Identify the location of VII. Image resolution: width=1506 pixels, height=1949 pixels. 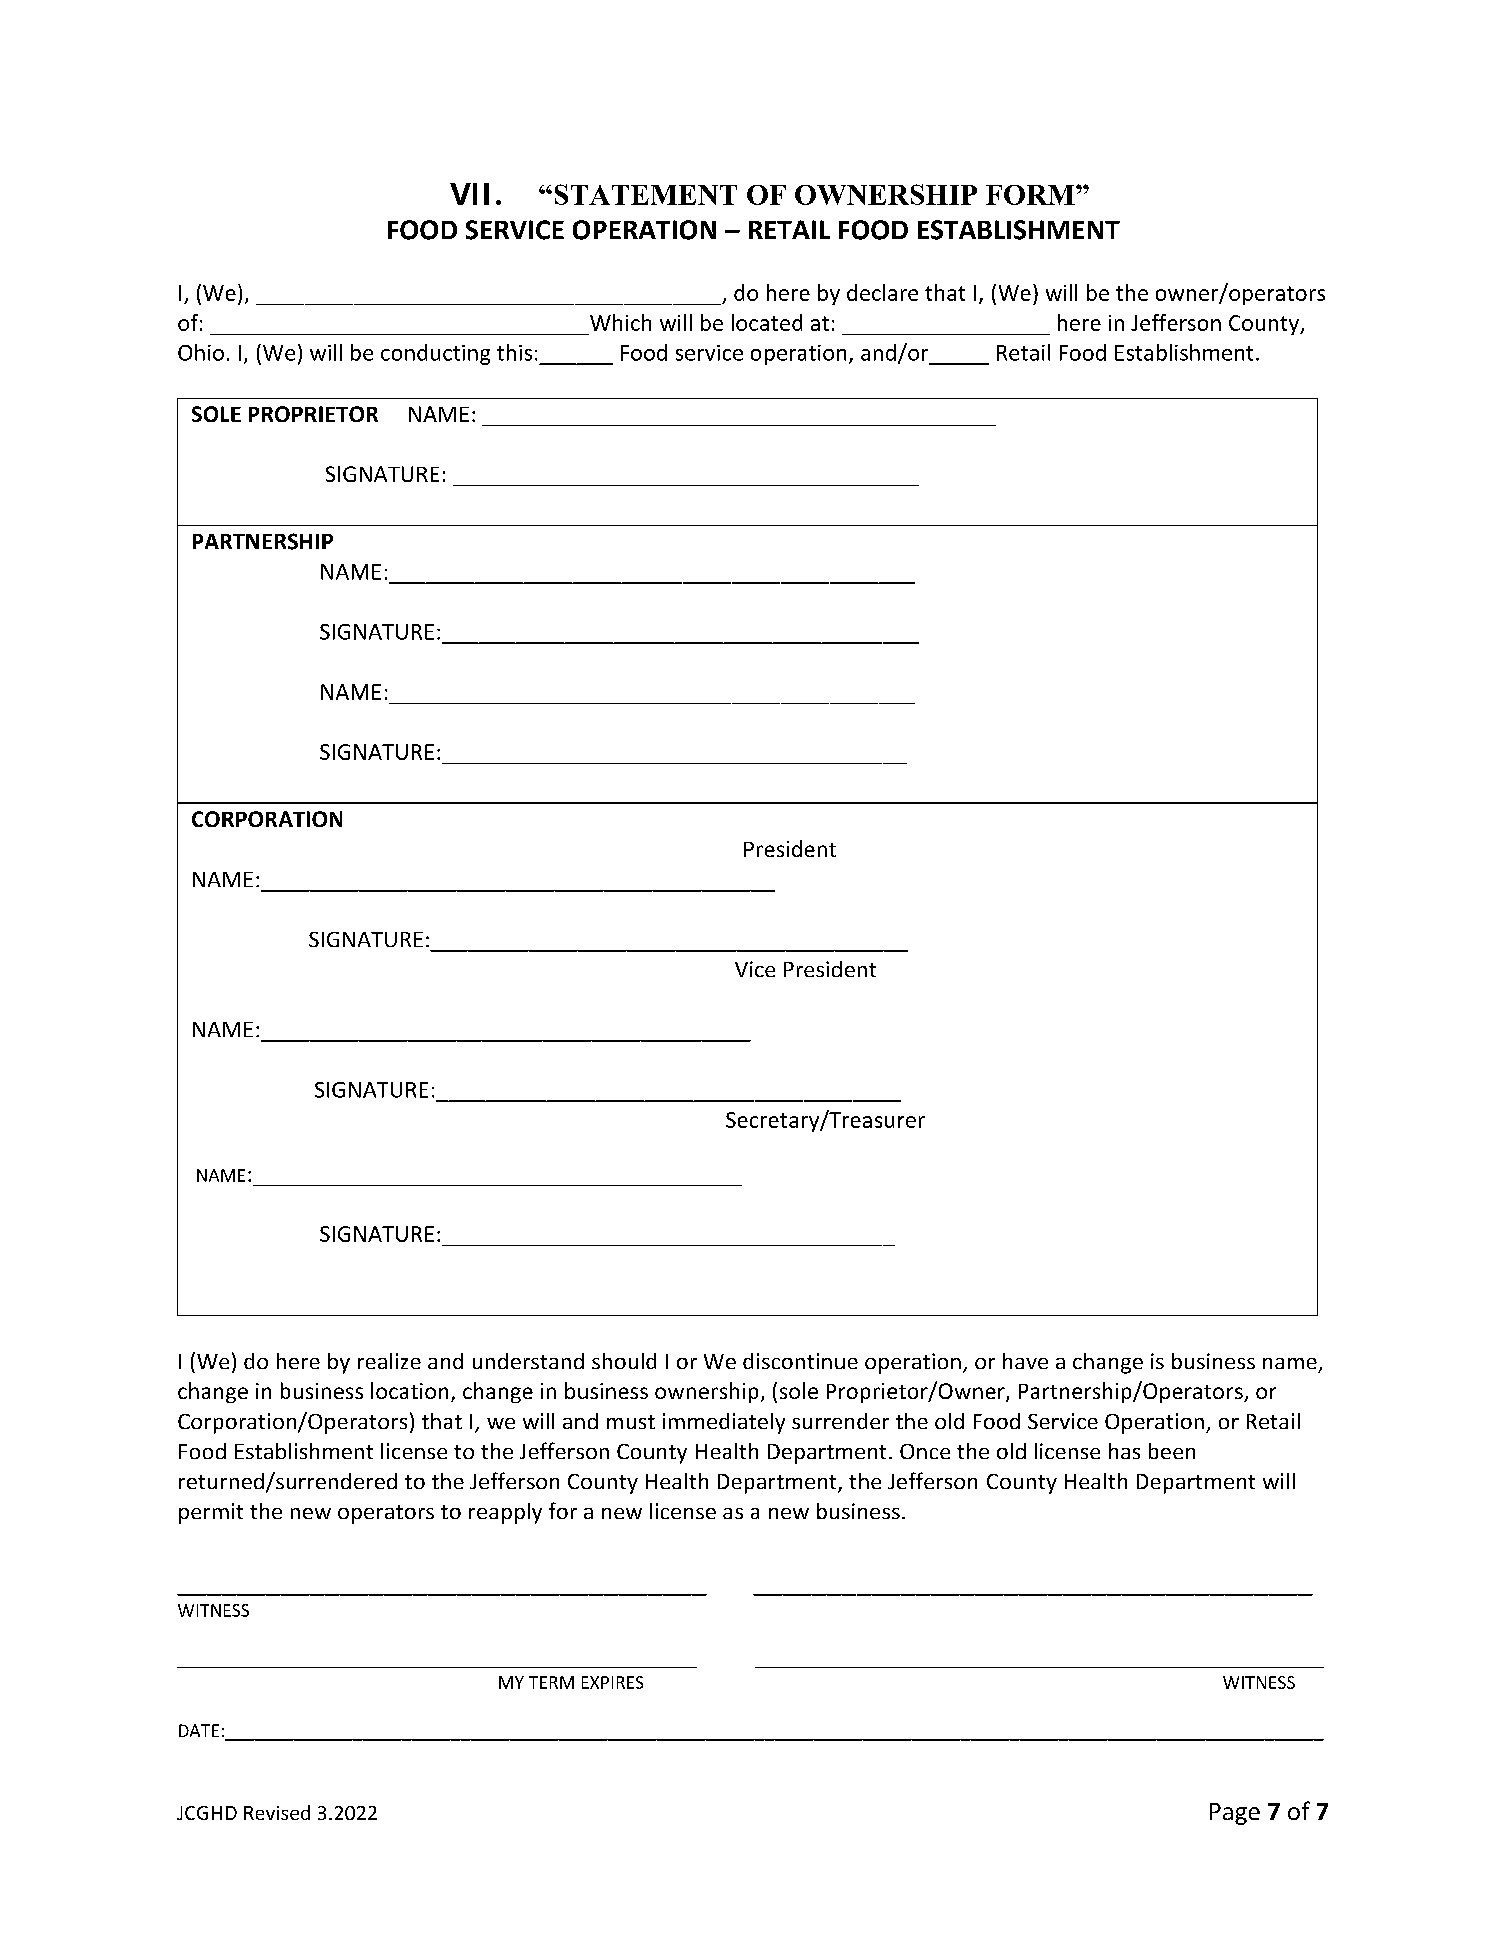
(469, 194).
